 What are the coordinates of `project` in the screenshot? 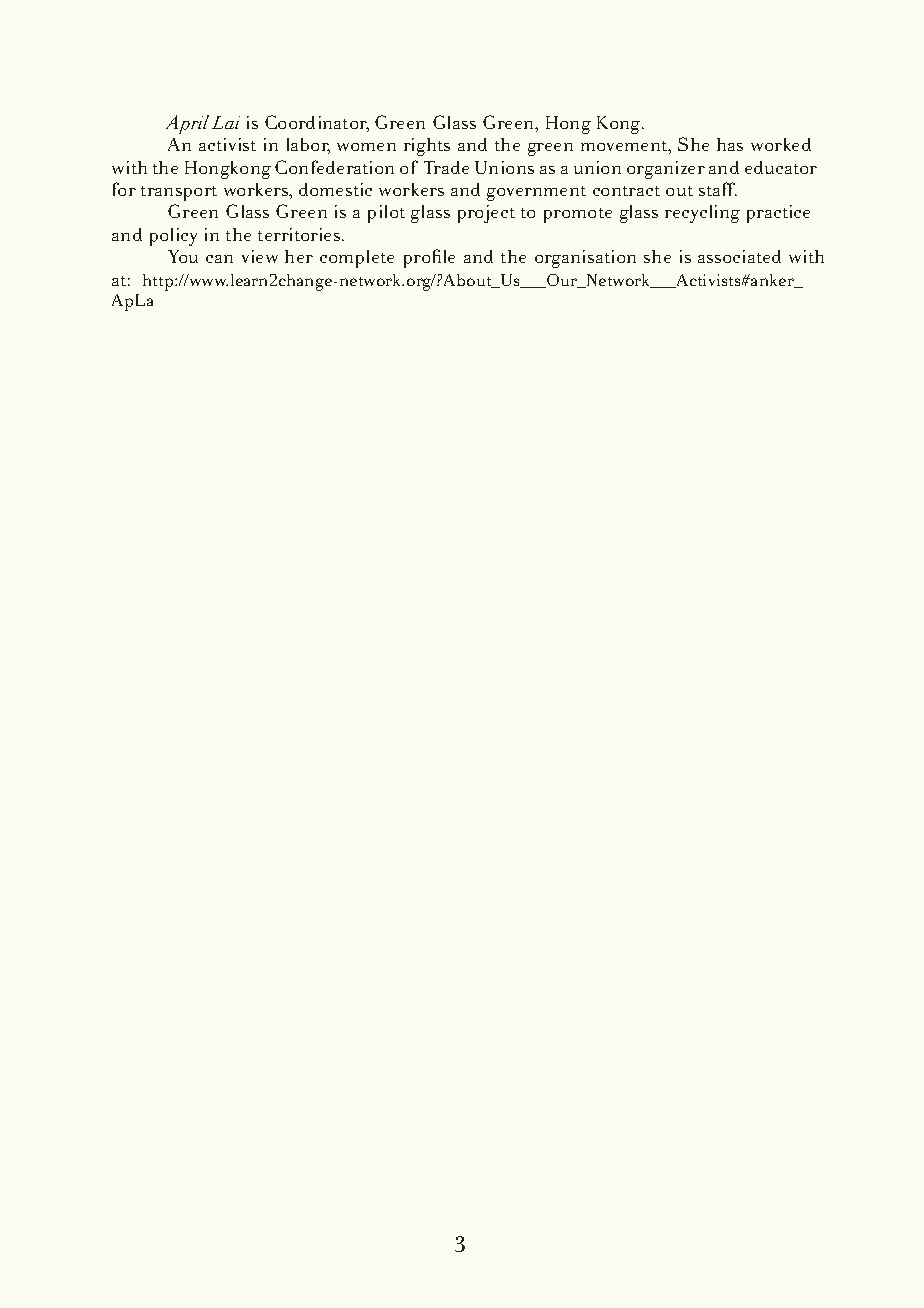 It's located at (486, 214).
